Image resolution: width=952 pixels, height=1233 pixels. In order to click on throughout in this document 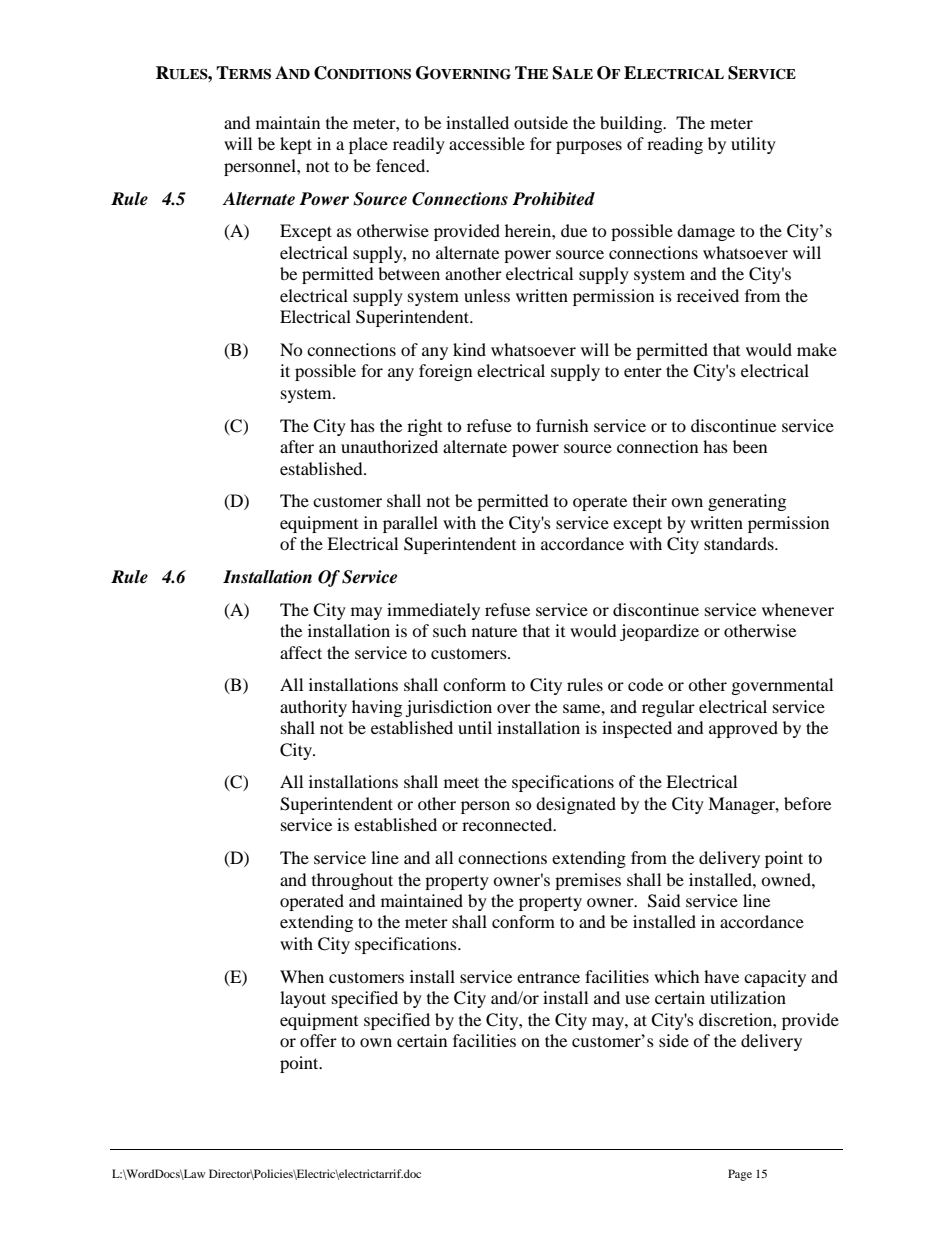, I will do `click(352, 881)`.
